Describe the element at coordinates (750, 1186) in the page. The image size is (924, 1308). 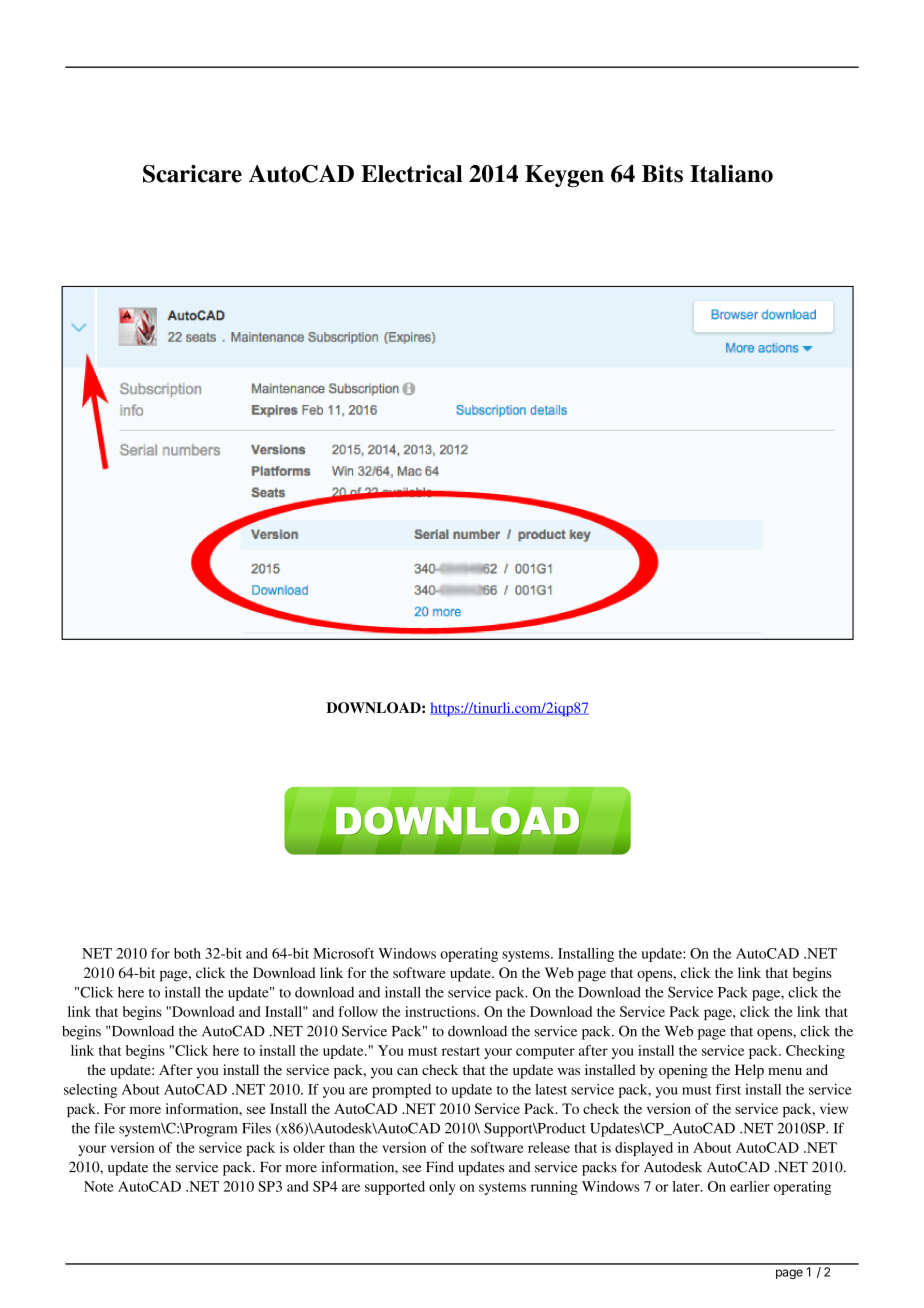
I see `earlier` at that location.
